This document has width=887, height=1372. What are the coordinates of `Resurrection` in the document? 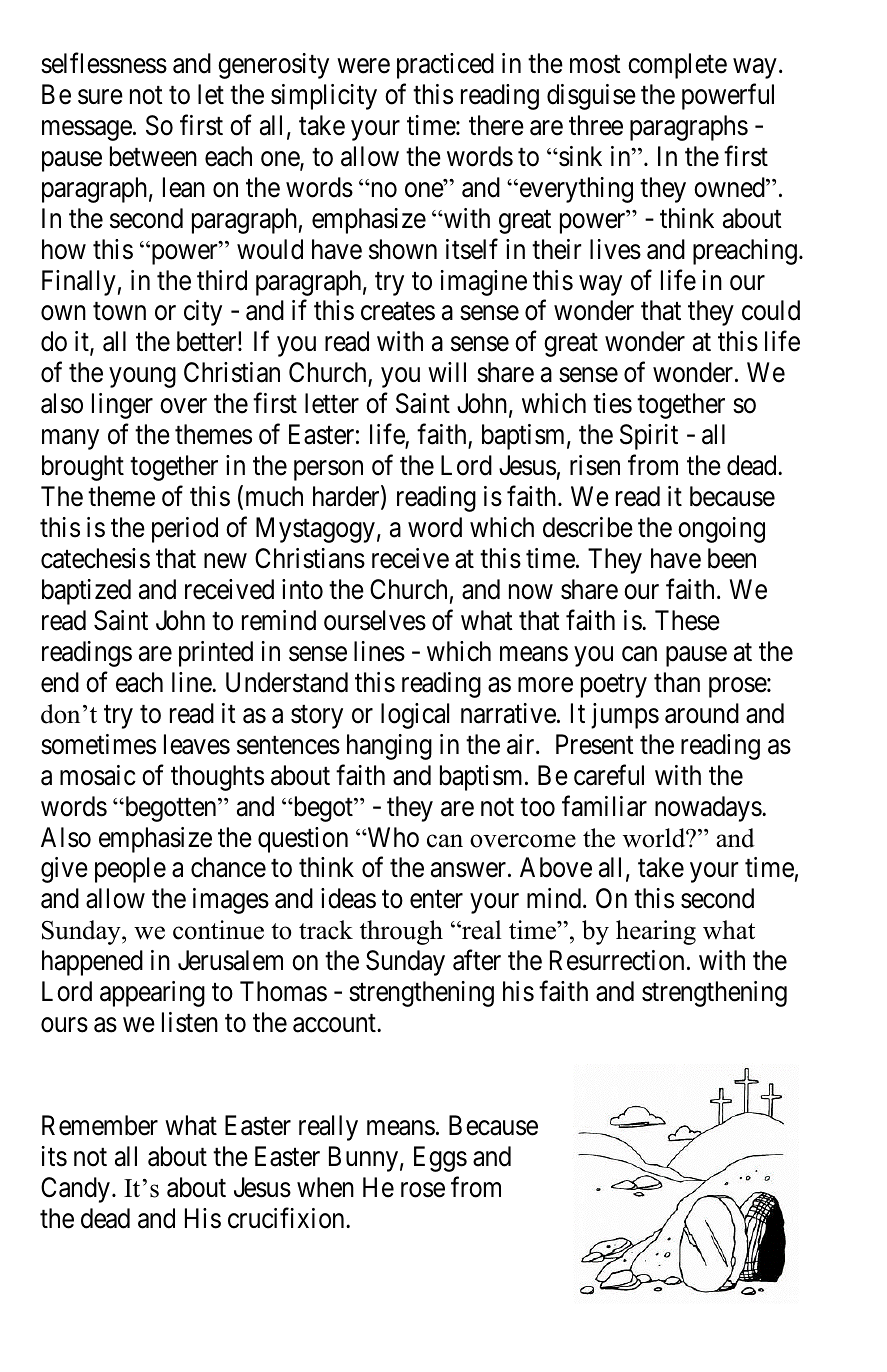 It's located at (617, 960).
